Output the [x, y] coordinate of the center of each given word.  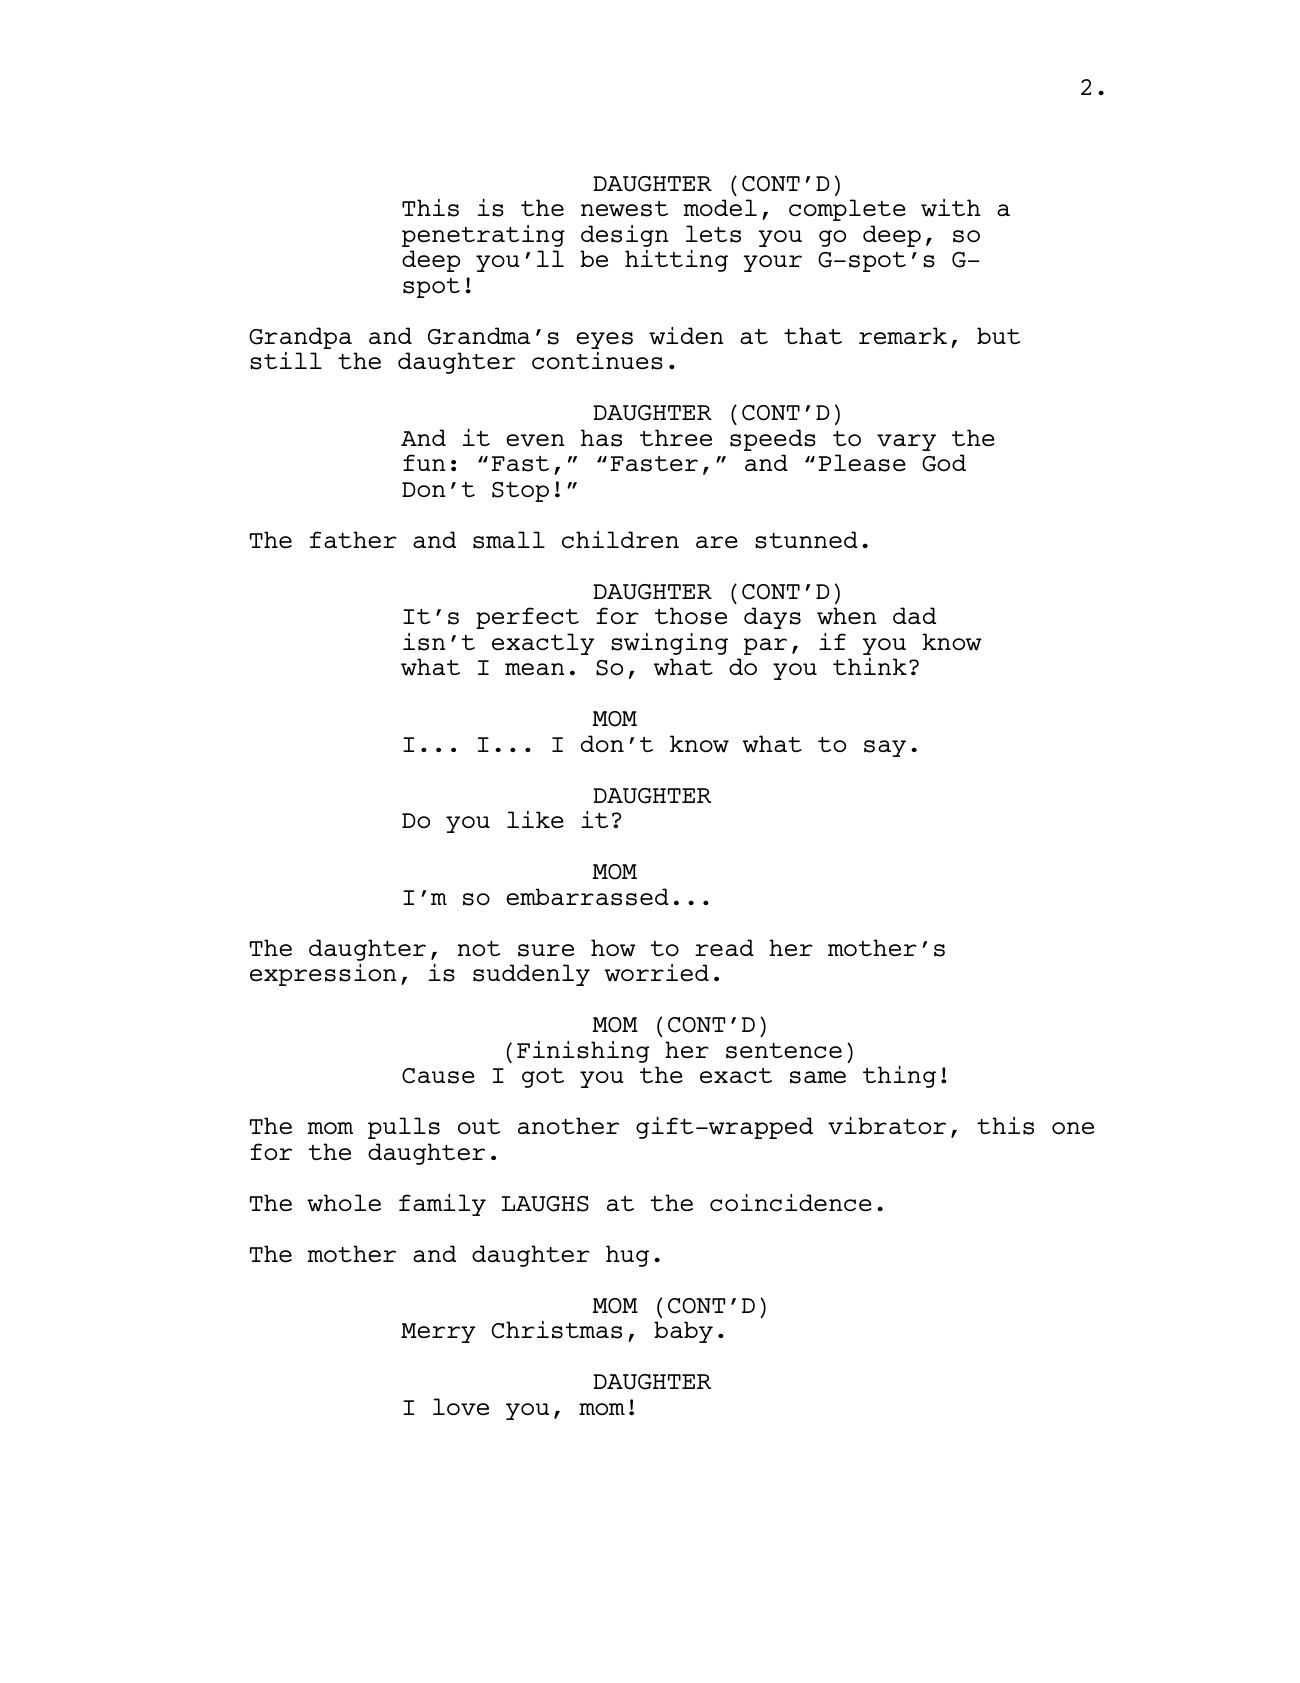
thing [899, 1077]
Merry [438, 1333]
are [717, 542]
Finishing [583, 1052]
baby [683, 1332]
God [944, 463]
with [951, 208]
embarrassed [587, 897]
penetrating [483, 236]
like [535, 819]
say [885, 748]
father [353, 539]
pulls [404, 1128]
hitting [676, 261]
